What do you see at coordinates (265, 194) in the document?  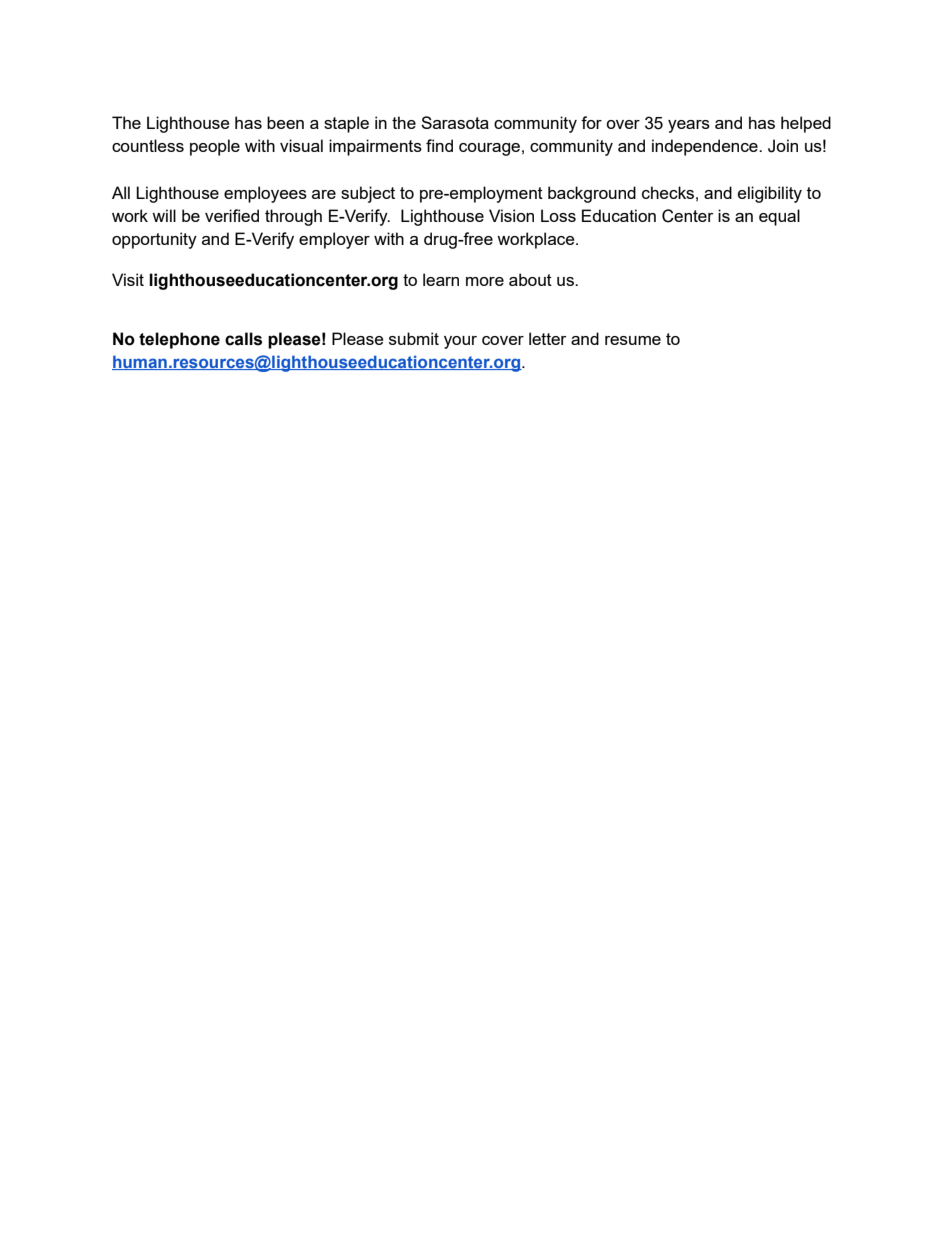 I see `employees` at bounding box center [265, 194].
